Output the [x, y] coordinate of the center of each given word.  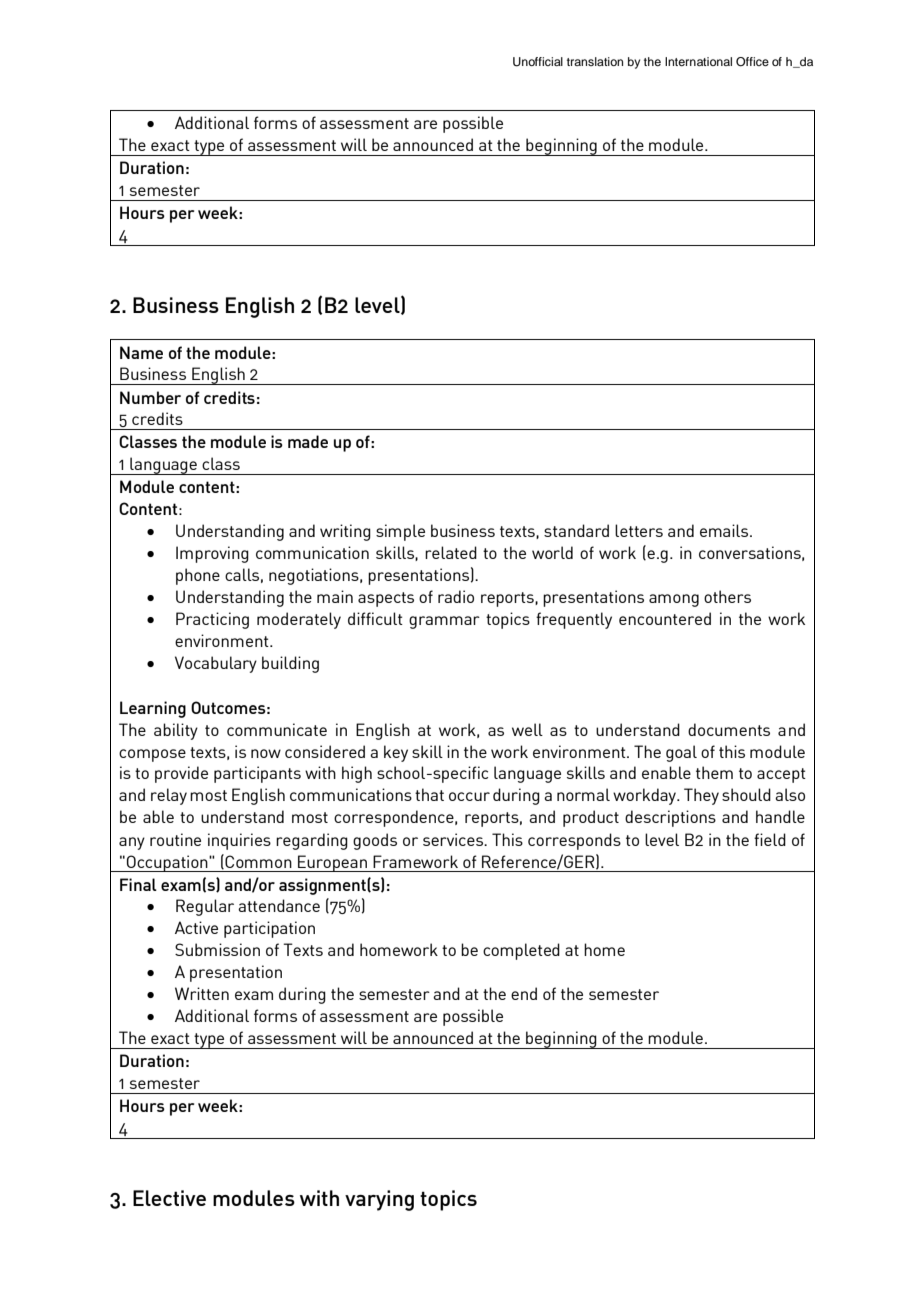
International [698, 61]
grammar [444, 622]
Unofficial [538, 62]
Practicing [212, 620]
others [727, 596]
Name [141, 352]
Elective [169, 1198]
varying [379, 1200]
